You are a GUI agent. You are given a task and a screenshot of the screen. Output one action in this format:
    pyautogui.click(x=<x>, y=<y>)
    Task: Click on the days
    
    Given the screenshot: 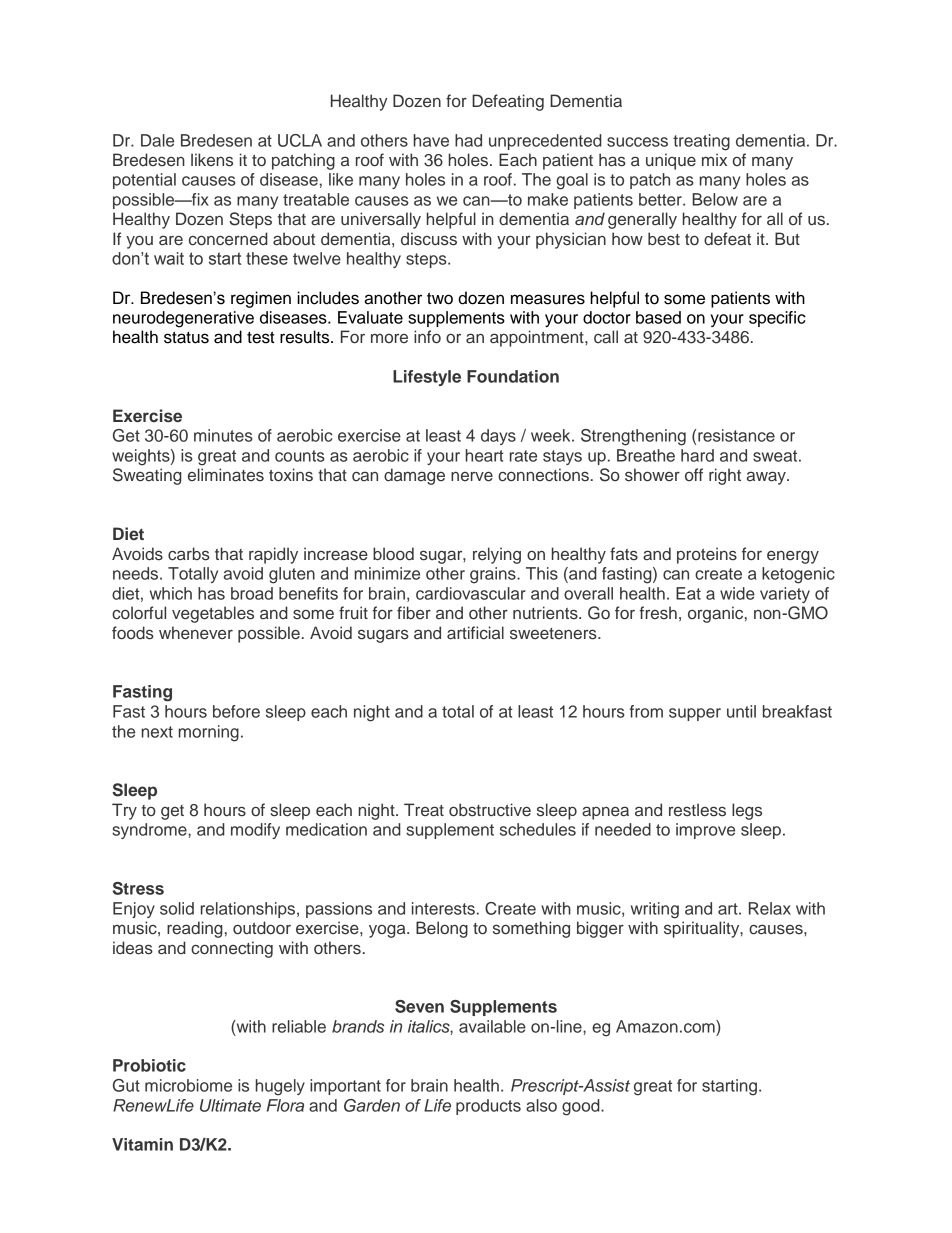 What is the action you would take?
    pyautogui.click(x=498, y=437)
